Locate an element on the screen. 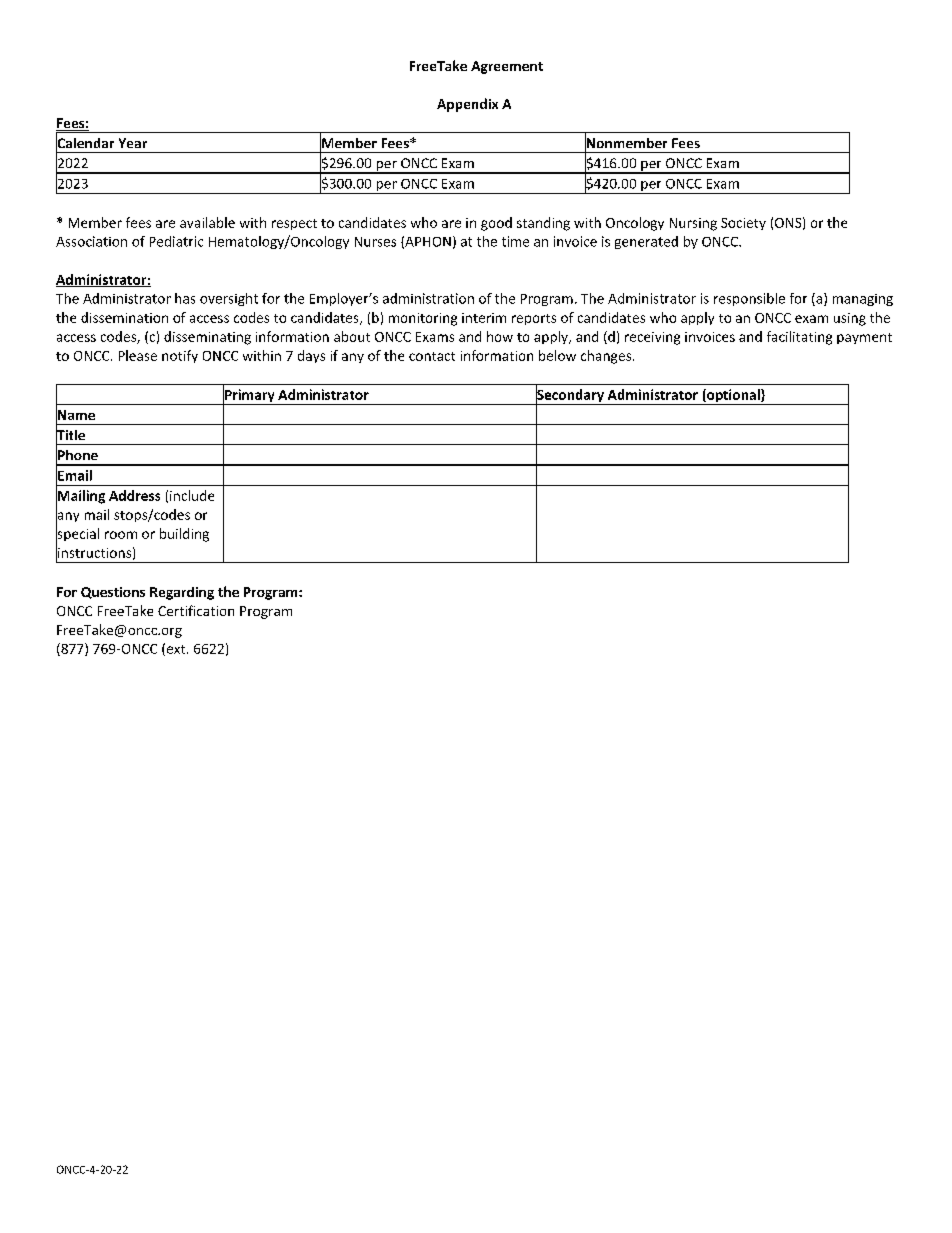  facilitating is located at coordinates (799, 338).
